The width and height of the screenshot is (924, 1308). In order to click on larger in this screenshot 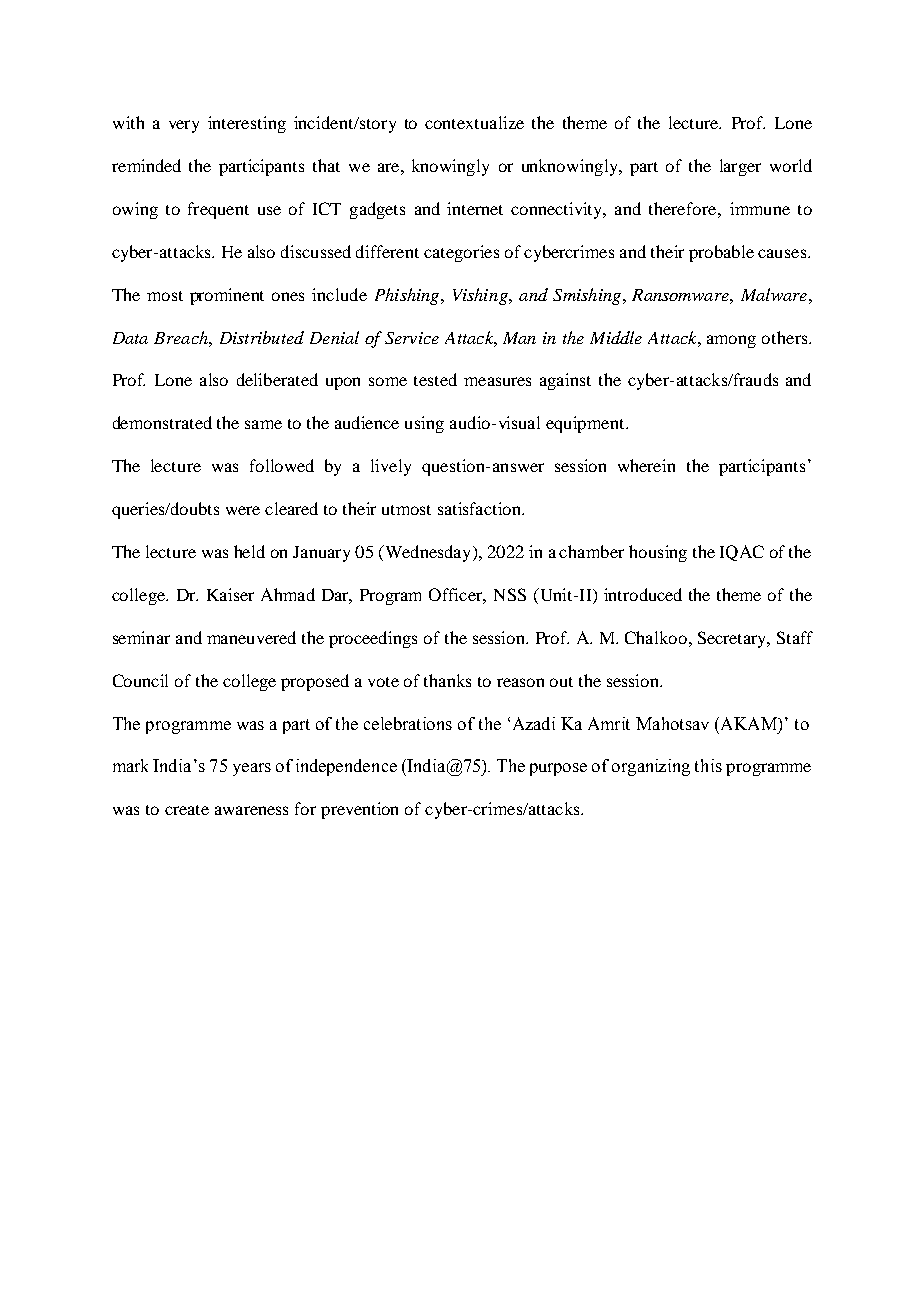, I will do `click(740, 167)`.
